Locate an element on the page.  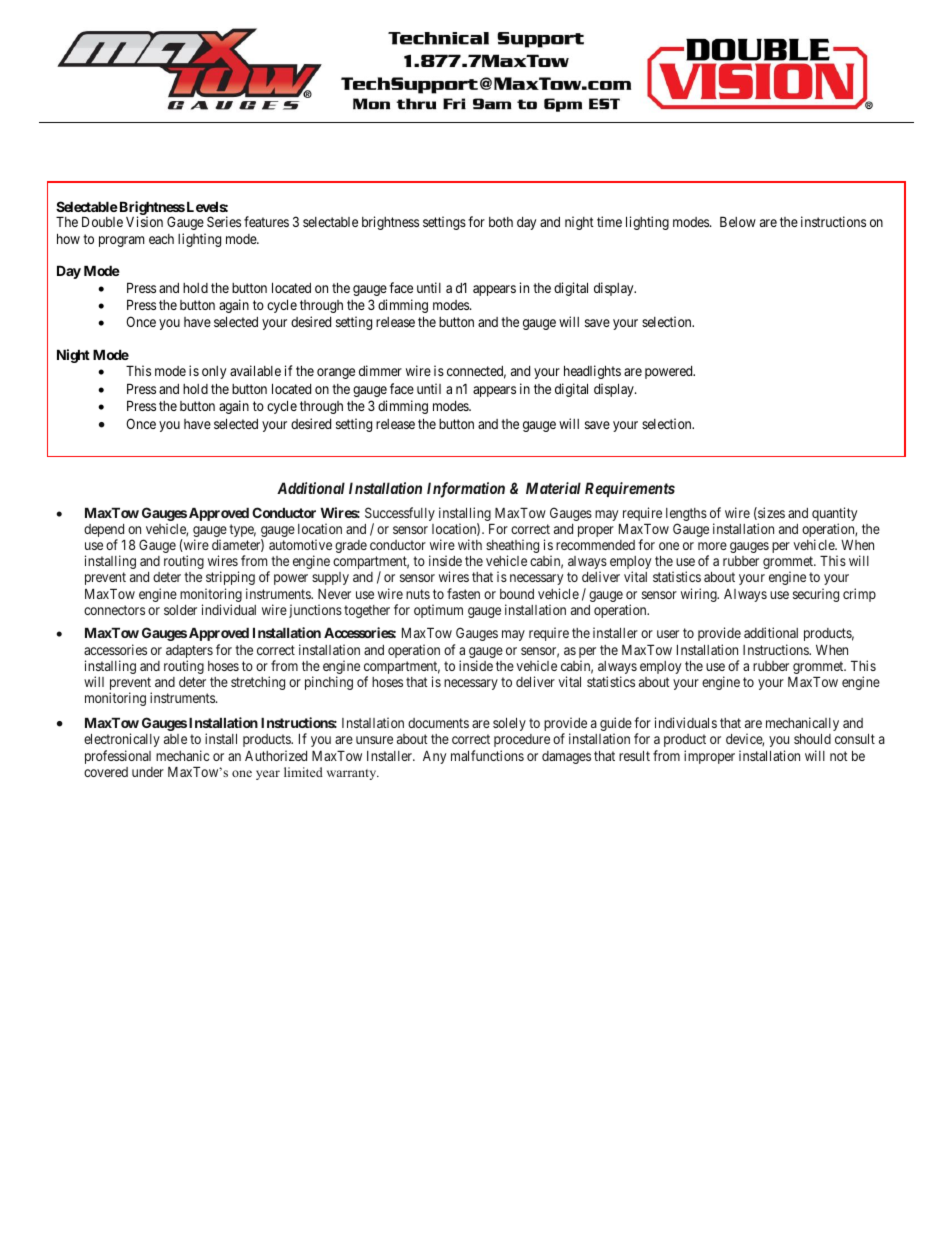
under is located at coordinates (148, 772).
